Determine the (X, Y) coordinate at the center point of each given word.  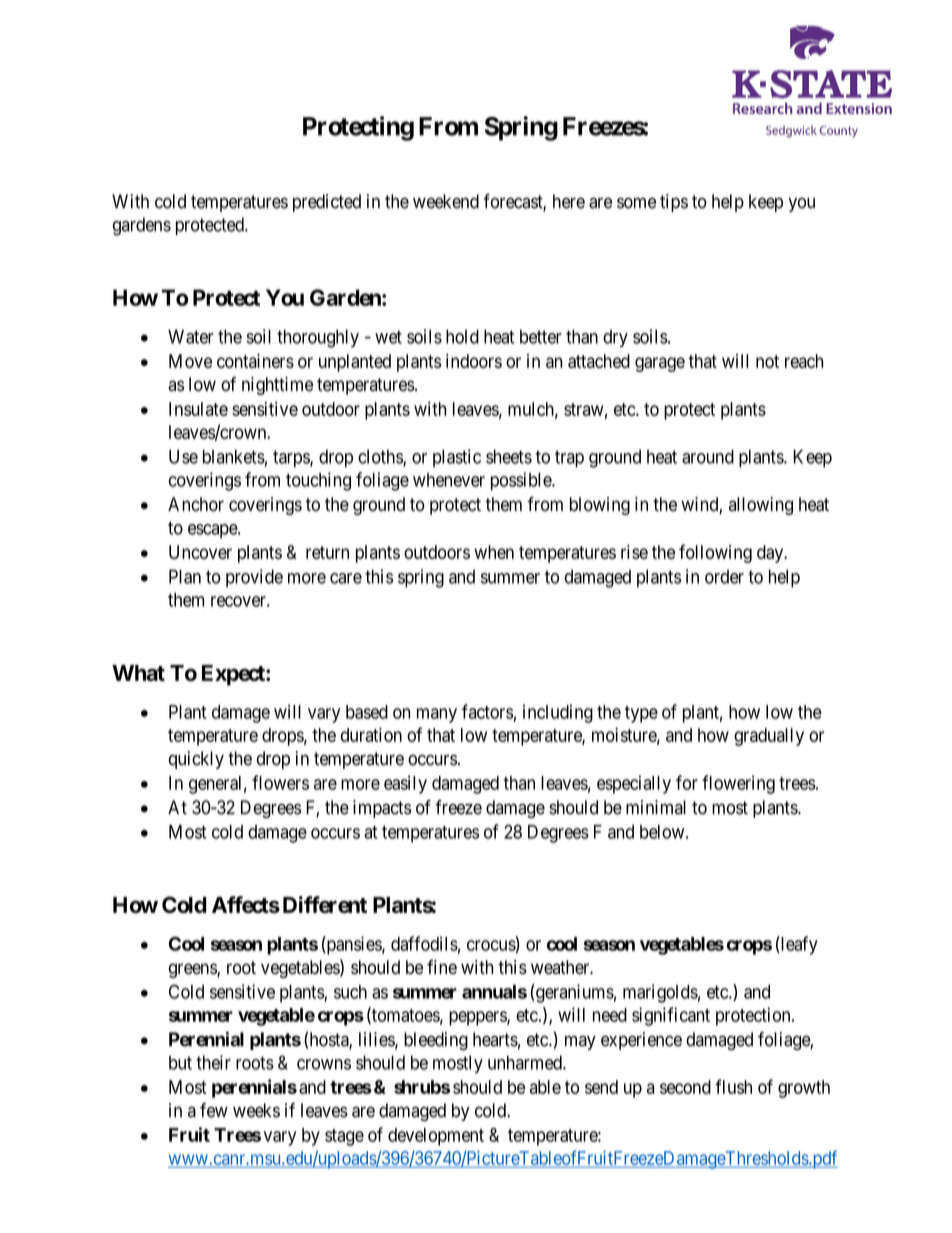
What (138, 673)
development (436, 1137)
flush (733, 1086)
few (214, 1110)
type (641, 714)
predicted (327, 203)
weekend (446, 201)
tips (674, 203)
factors (487, 711)
